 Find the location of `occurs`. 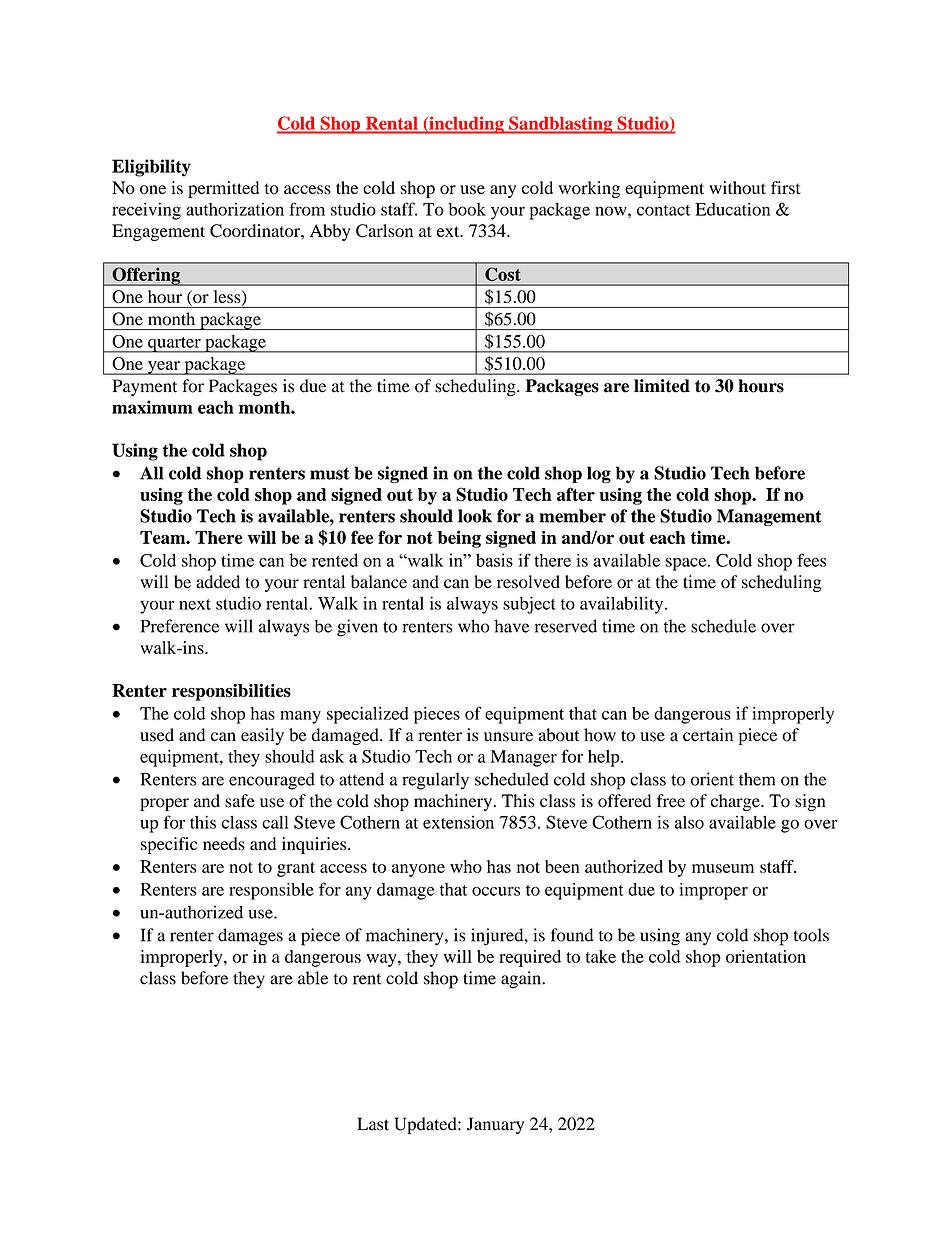

occurs is located at coordinates (496, 891).
